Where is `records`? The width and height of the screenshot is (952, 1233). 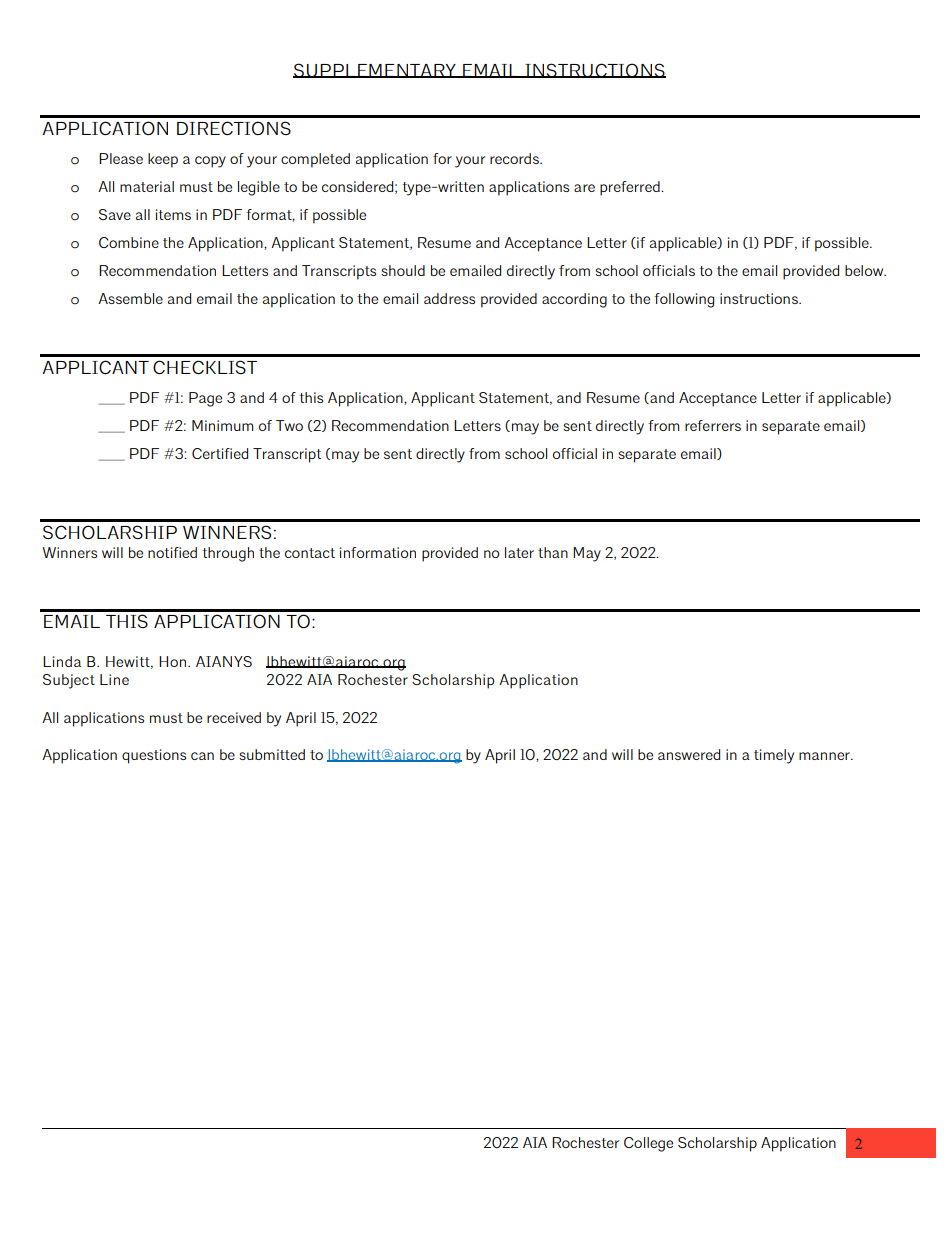 records is located at coordinates (515, 158).
